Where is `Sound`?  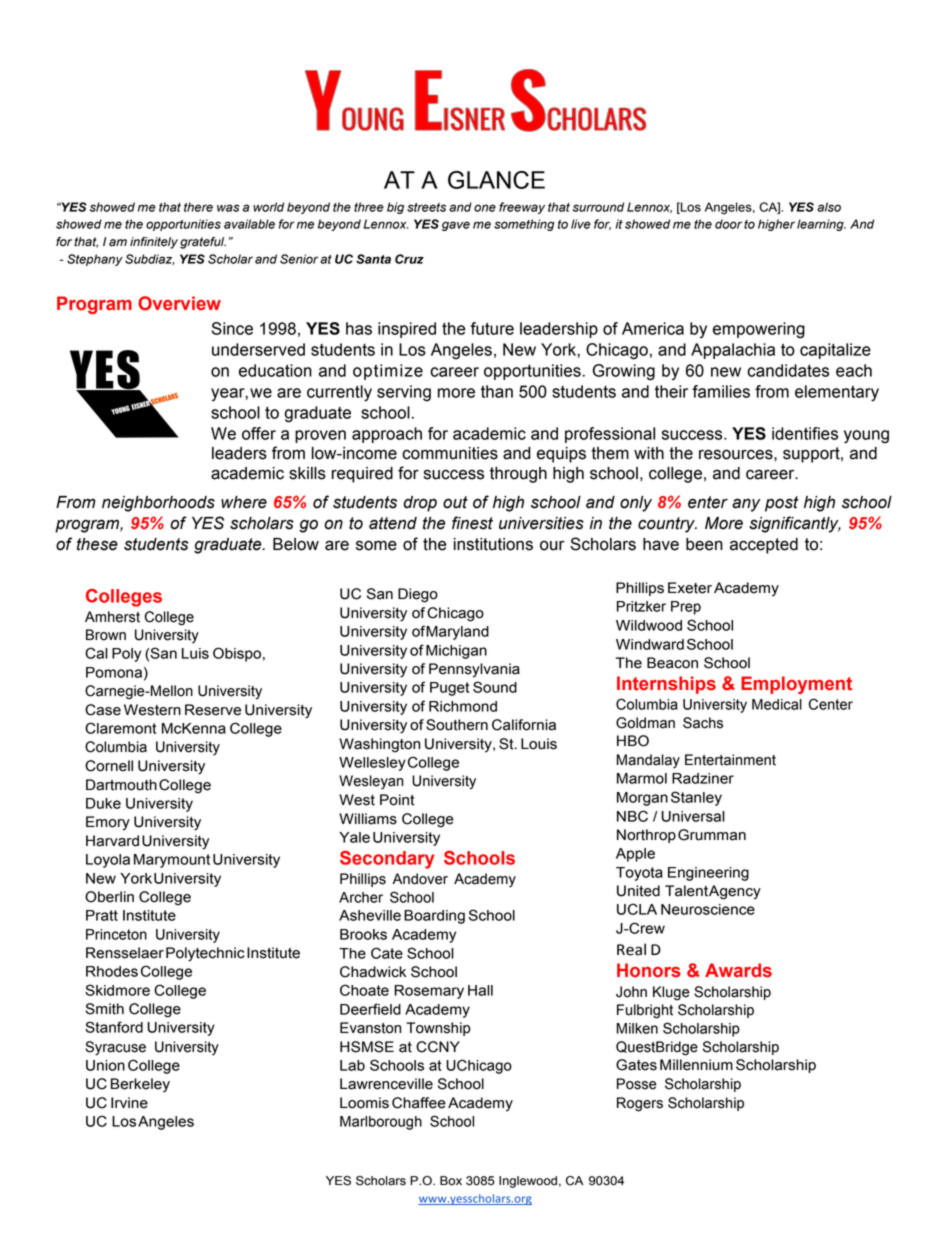 Sound is located at coordinates (495, 687).
